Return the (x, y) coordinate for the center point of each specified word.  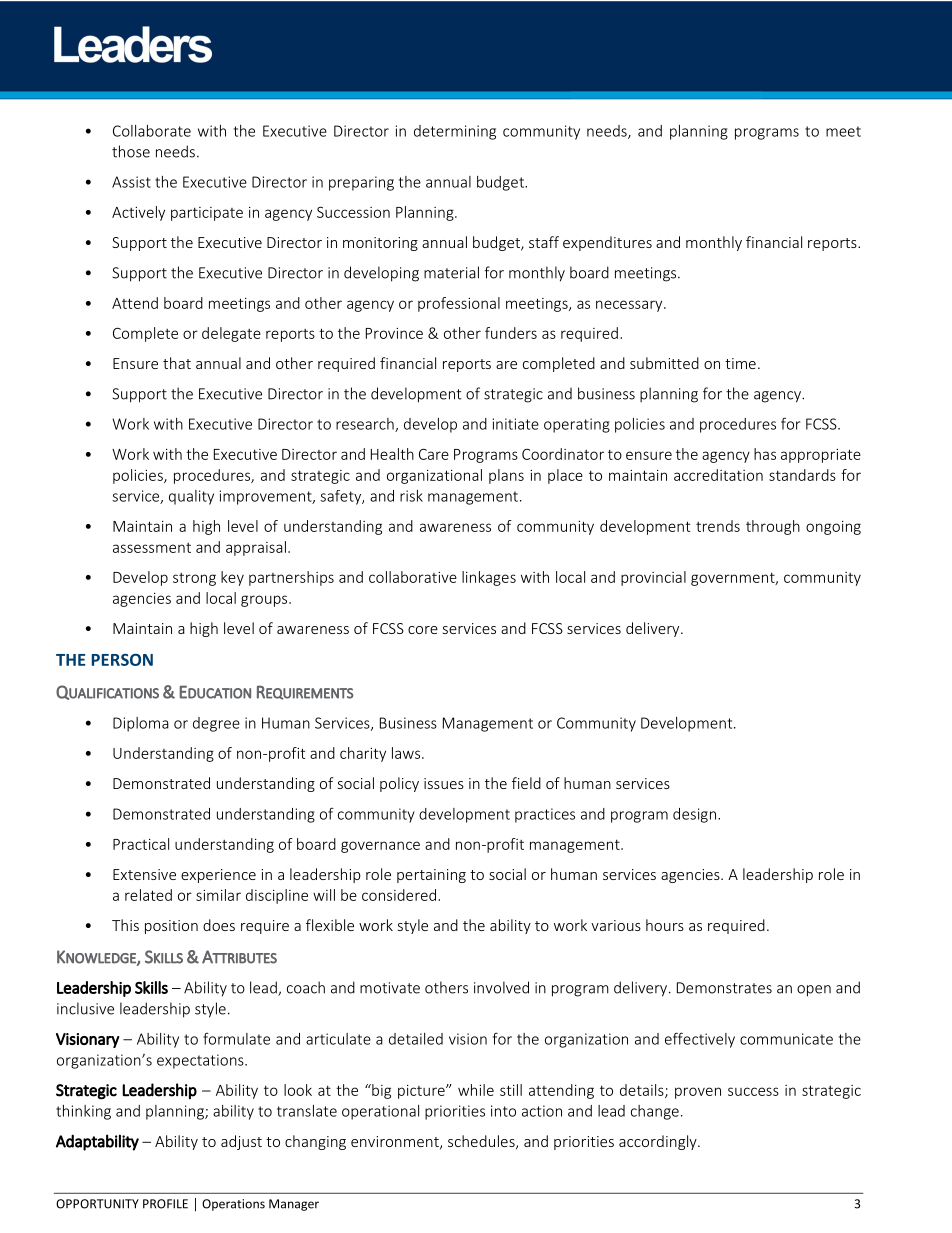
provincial (653, 578)
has (765, 454)
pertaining (431, 876)
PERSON (122, 660)
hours (665, 925)
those (131, 151)
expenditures (607, 243)
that (177, 363)
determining (455, 132)
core (423, 630)
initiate (516, 424)
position (171, 927)
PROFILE (165, 1204)
